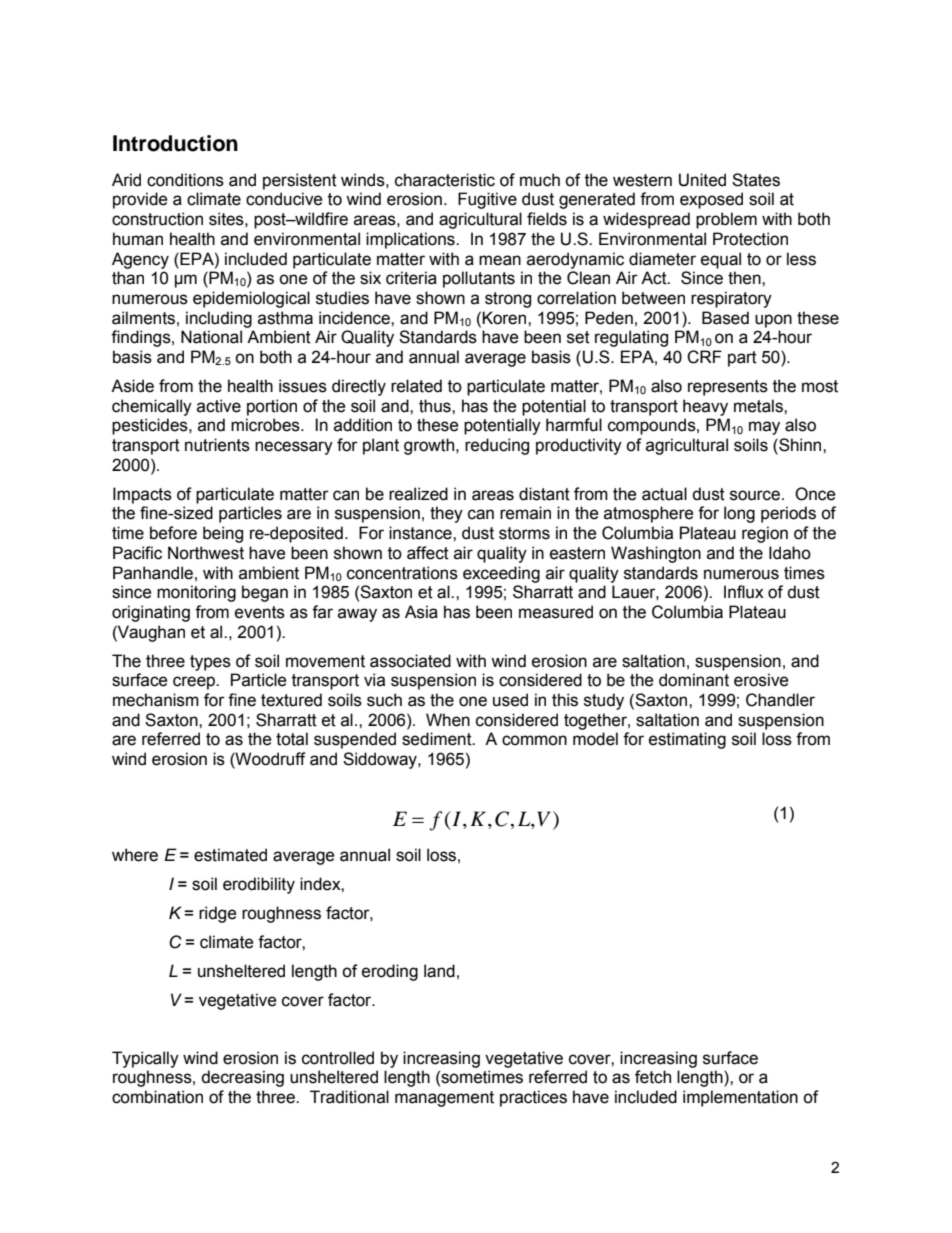 The width and height of the image is (952, 1233). What do you see at coordinates (445, 180) in the image?
I see `characteristic` at bounding box center [445, 180].
